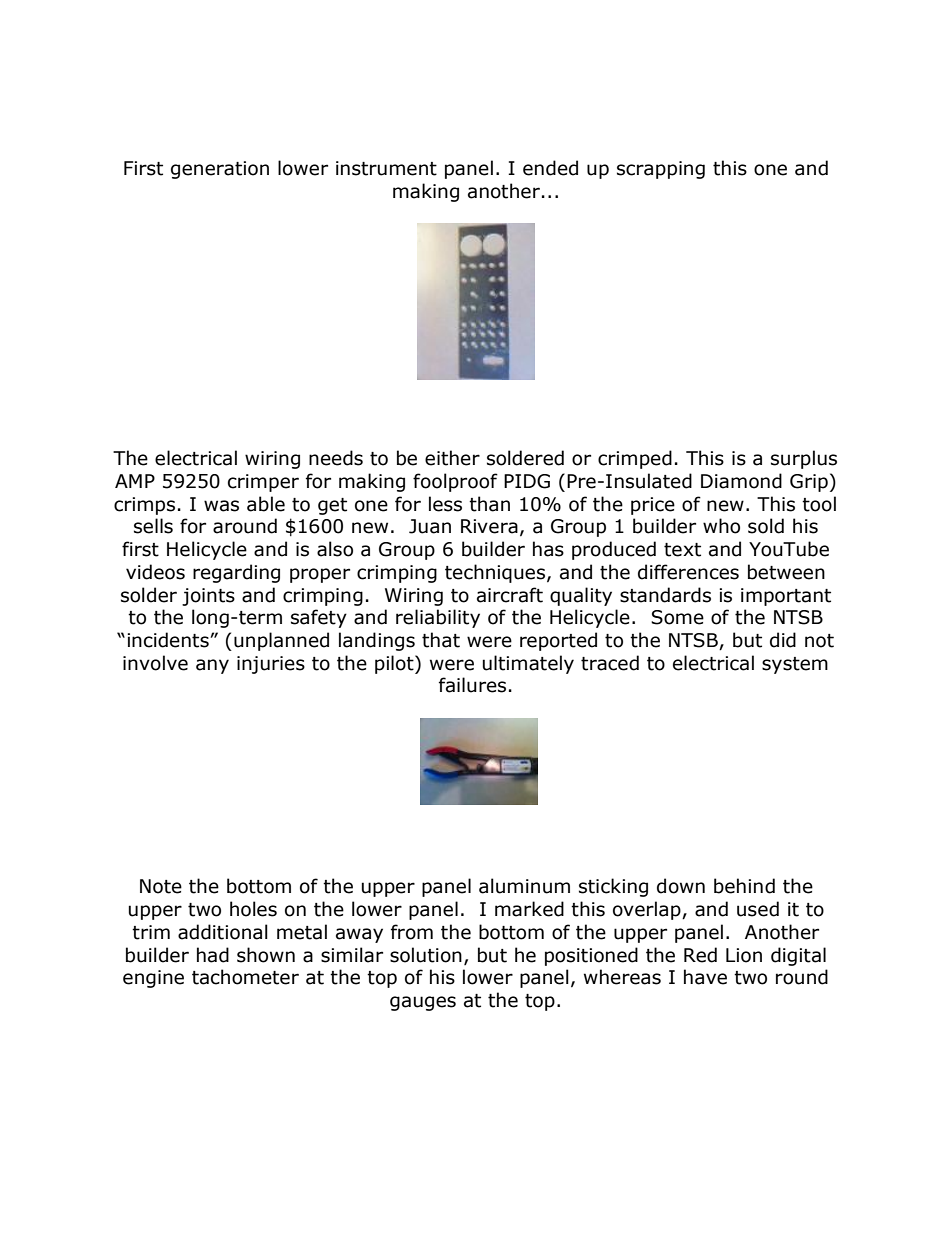  Describe the element at coordinates (661, 170) in the screenshot. I see `scrapping` at that location.
